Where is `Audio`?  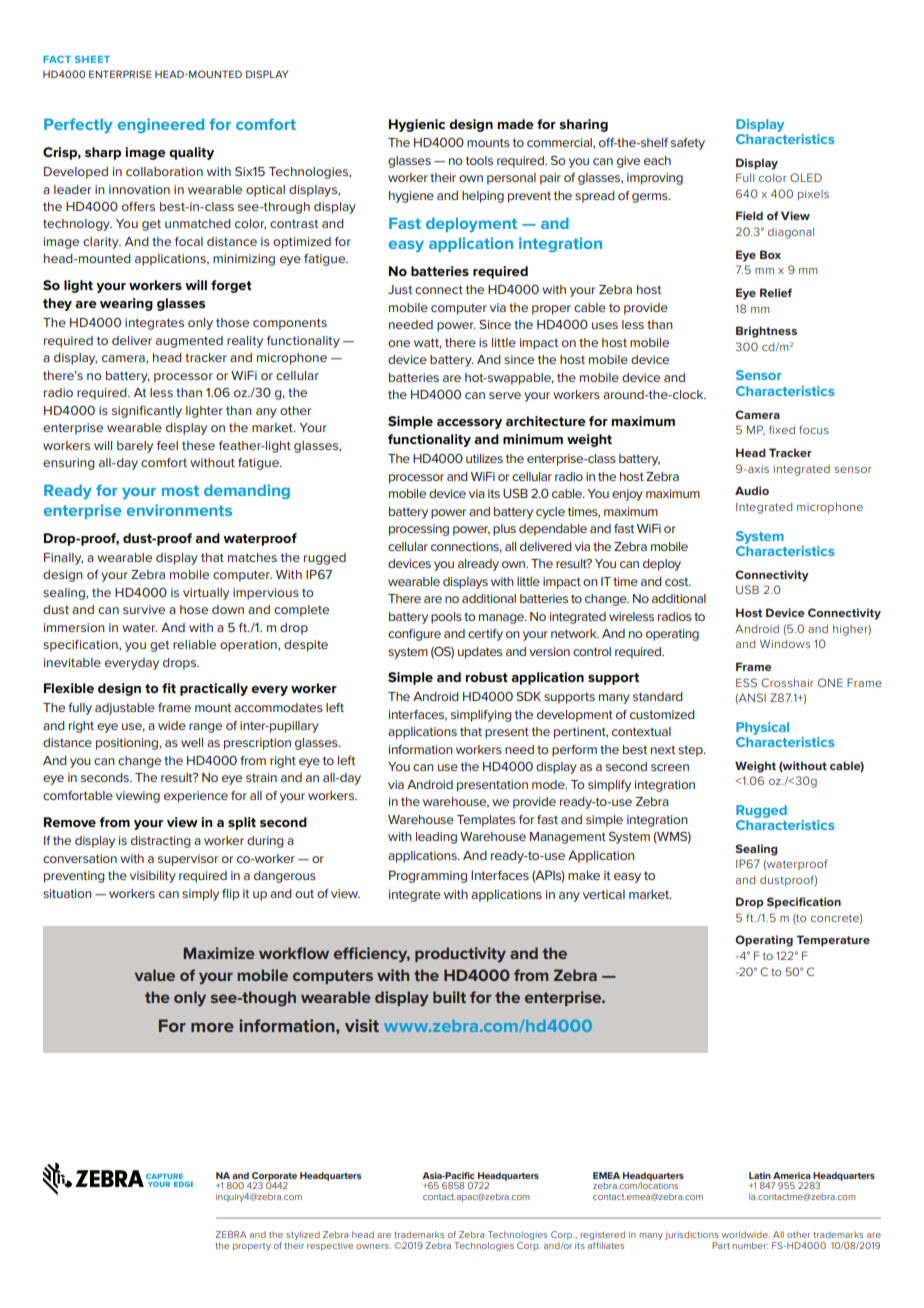
Audio is located at coordinates (752, 490).
